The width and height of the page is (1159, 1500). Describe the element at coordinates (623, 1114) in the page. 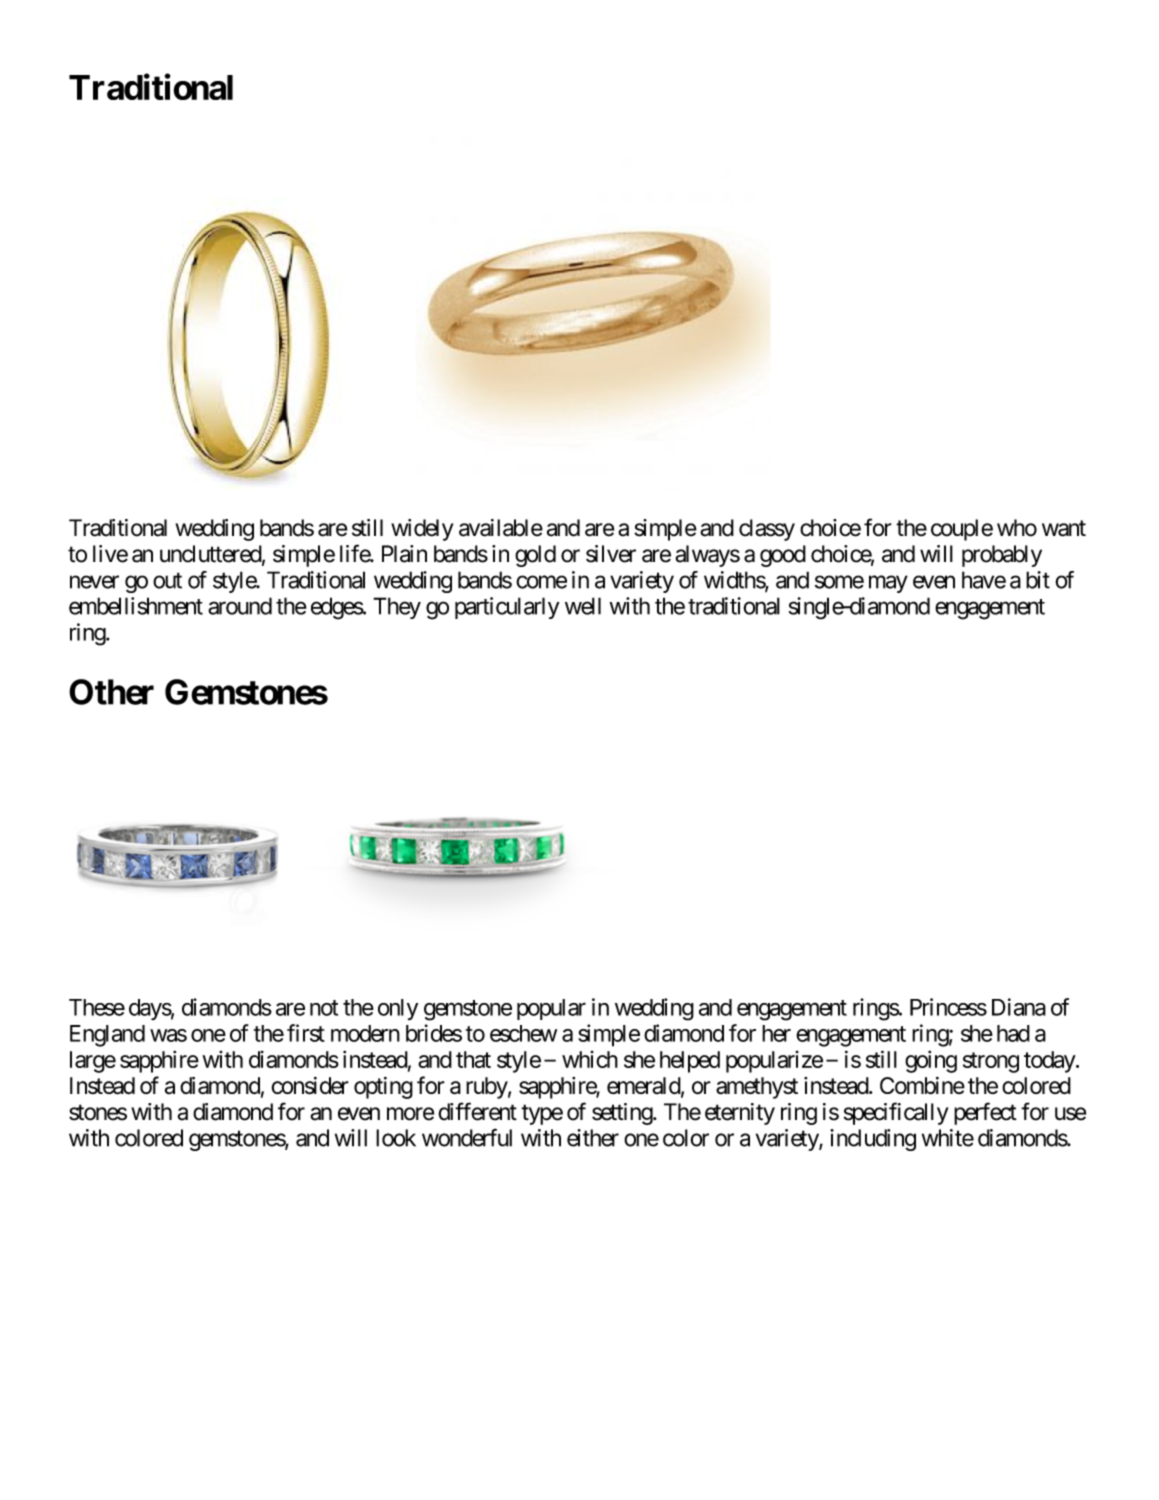

I see `setting` at that location.
